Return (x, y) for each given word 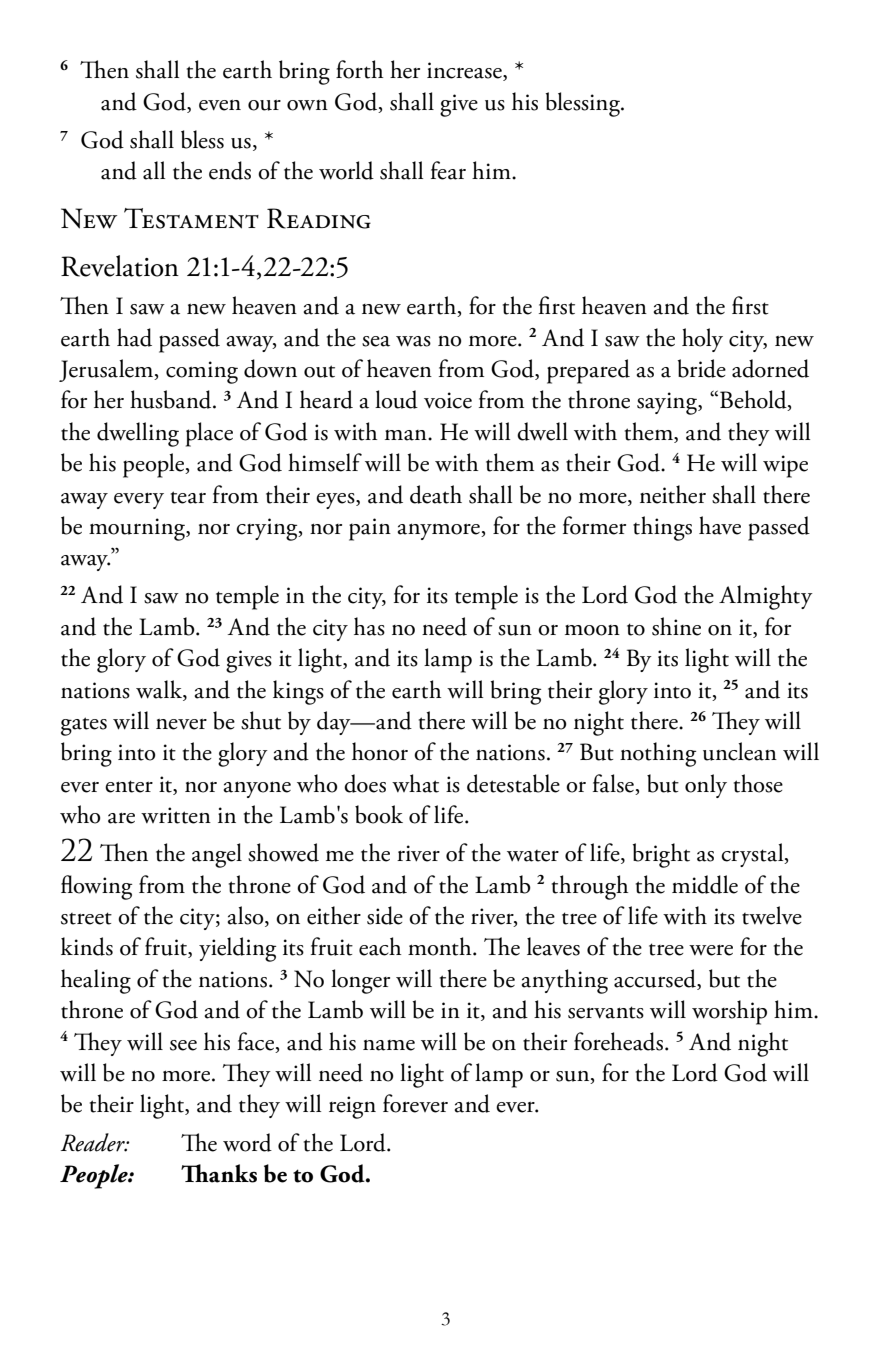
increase (465, 71)
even (220, 105)
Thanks (219, 1173)
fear (448, 170)
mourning (138, 529)
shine (676, 626)
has (369, 626)
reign (352, 1107)
